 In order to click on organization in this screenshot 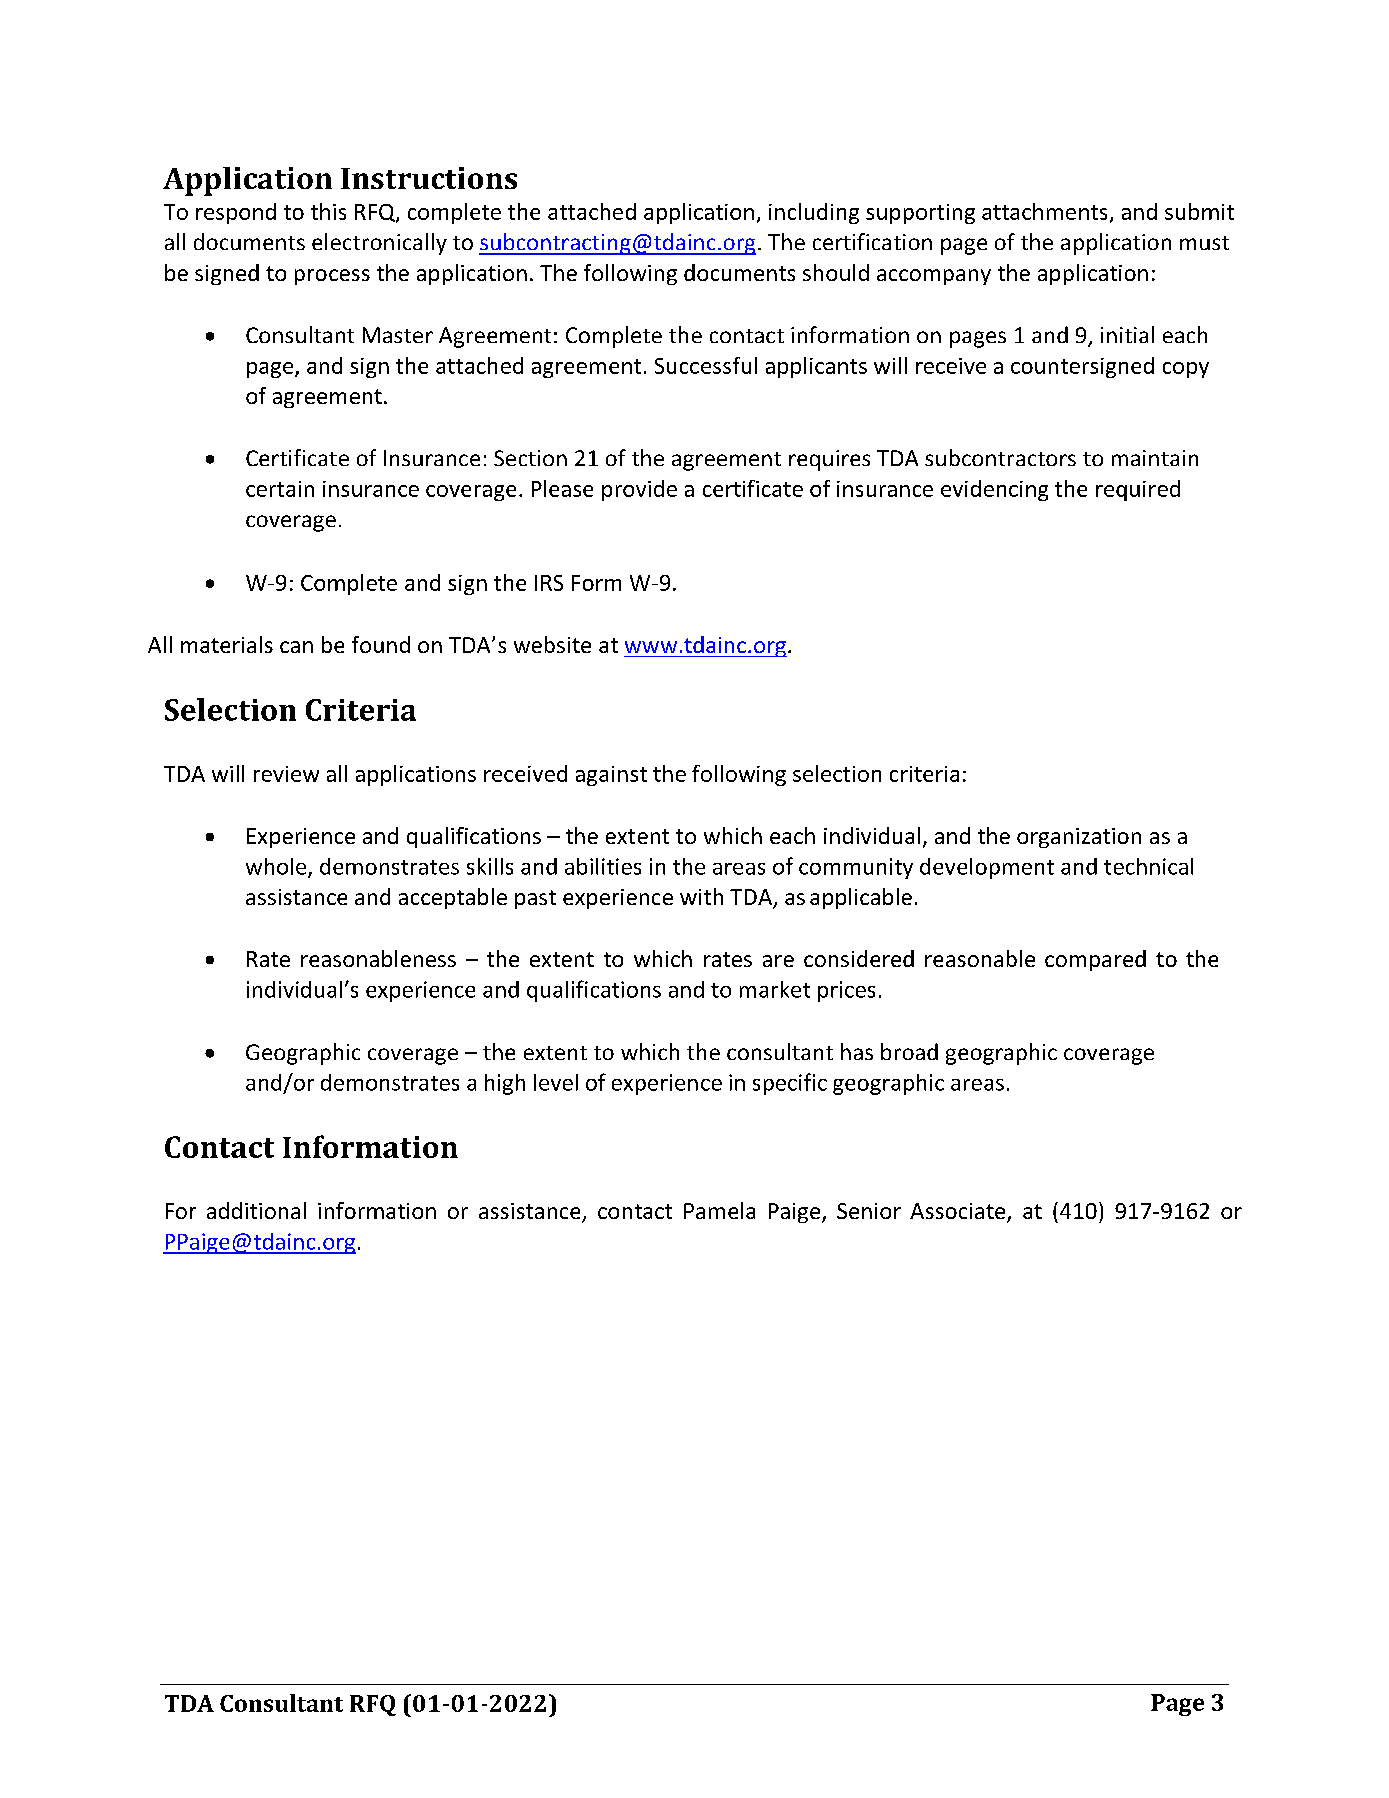, I will do `click(1079, 838)`.
